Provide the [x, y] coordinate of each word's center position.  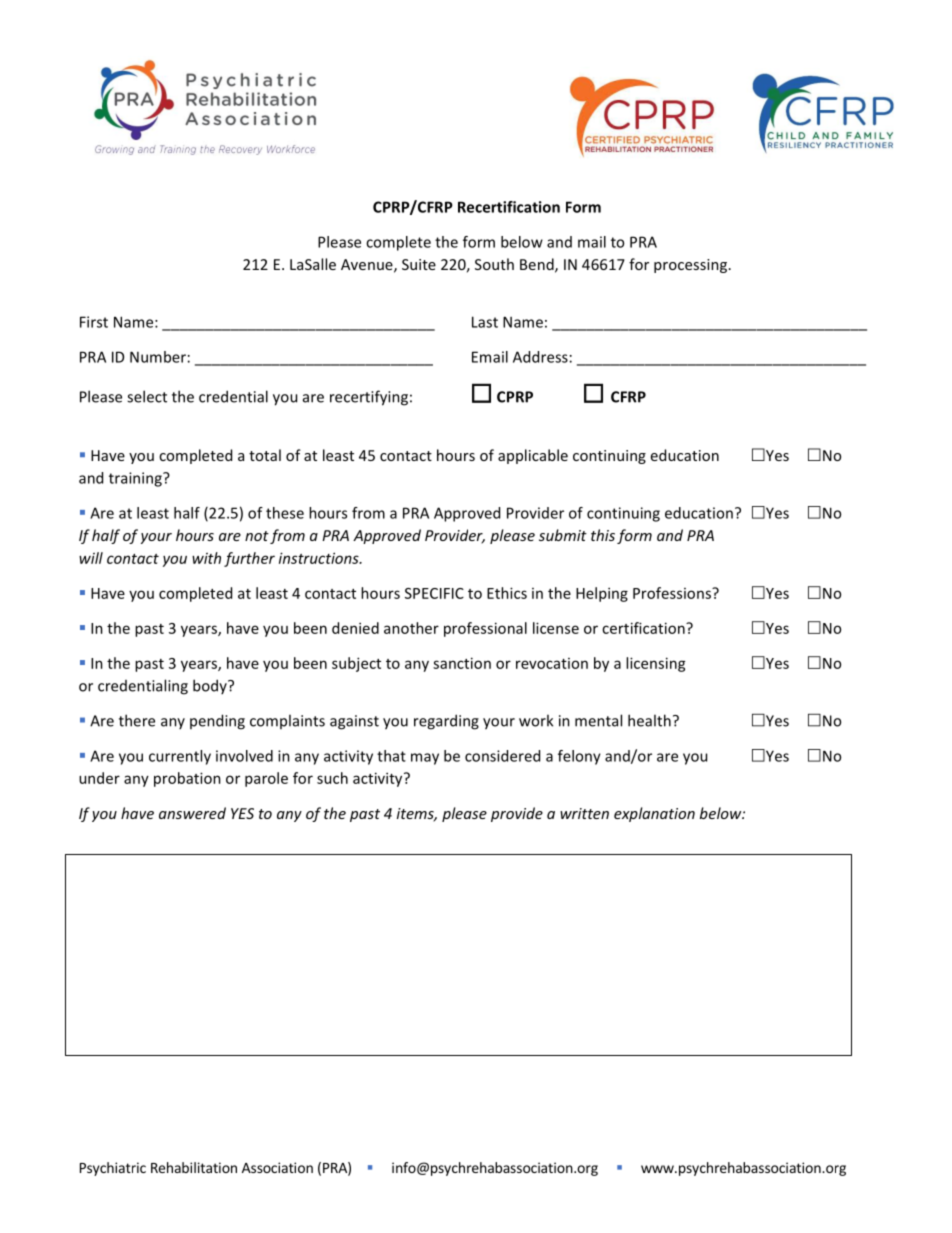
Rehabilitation [194, 1167]
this [603, 535]
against [354, 722]
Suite [419, 264]
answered [192, 813]
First [94, 322]
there [137, 720]
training [136, 479]
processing [690, 266]
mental [598, 720]
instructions [320, 558]
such [332, 778]
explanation [654, 814]
